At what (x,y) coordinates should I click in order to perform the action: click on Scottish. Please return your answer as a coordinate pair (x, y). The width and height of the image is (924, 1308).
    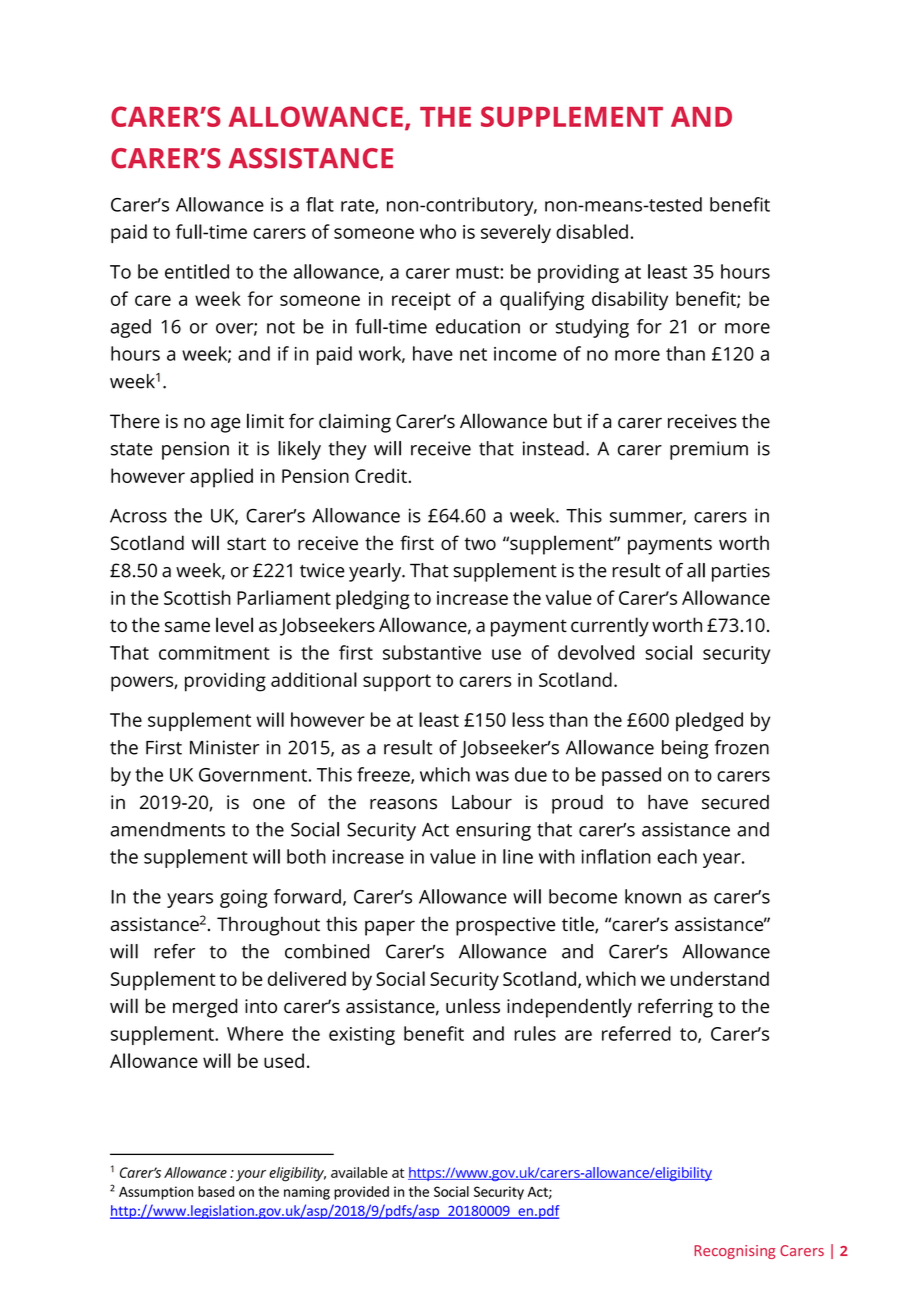
    Looking at the image, I should click on (197, 597).
